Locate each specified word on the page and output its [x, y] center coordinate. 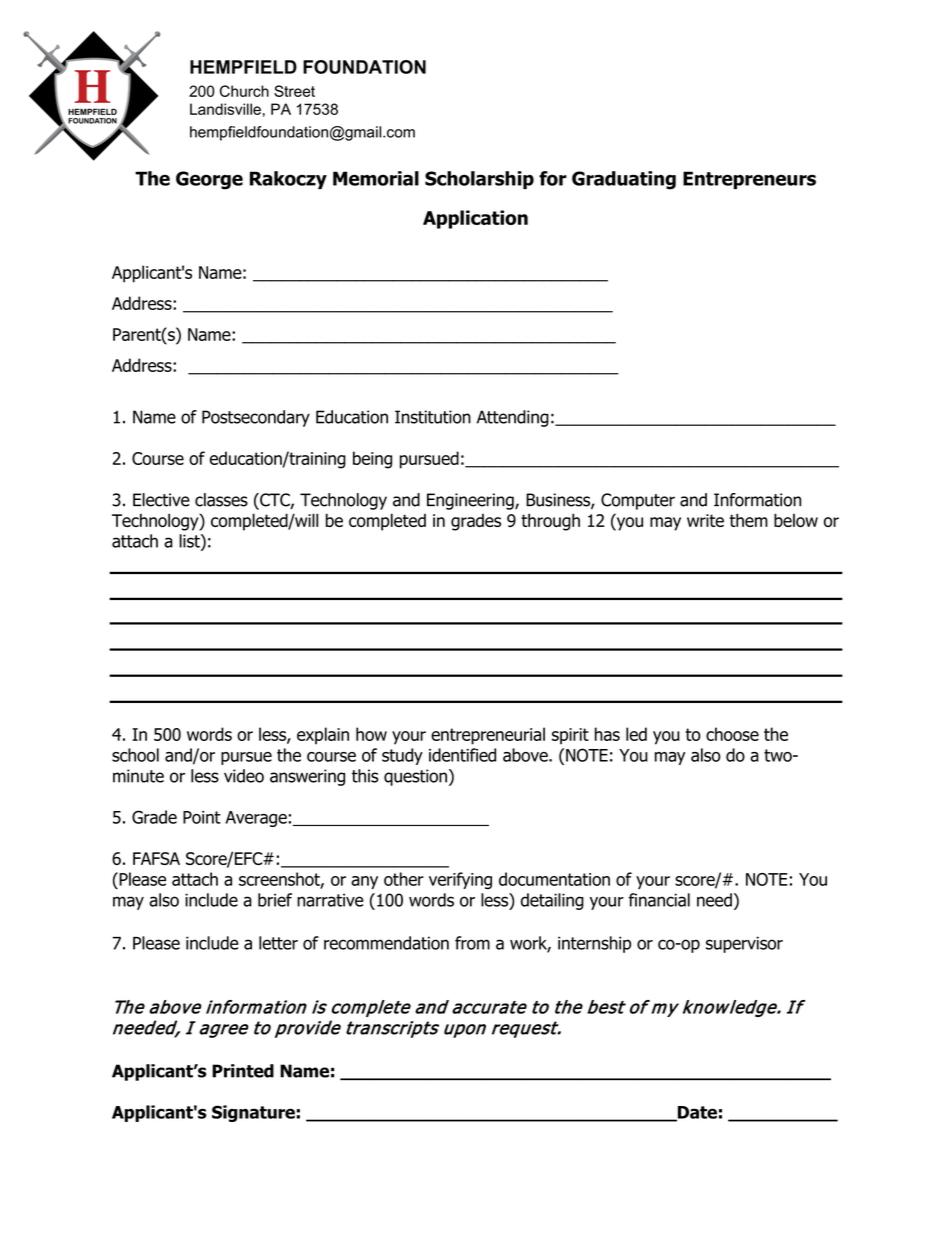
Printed [243, 1071]
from [472, 943]
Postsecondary [256, 418]
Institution [433, 417]
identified [462, 755]
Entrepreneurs [749, 180]
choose [732, 734]
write [705, 520]
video [244, 776]
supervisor [744, 944]
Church [244, 91]
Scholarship [479, 180]
